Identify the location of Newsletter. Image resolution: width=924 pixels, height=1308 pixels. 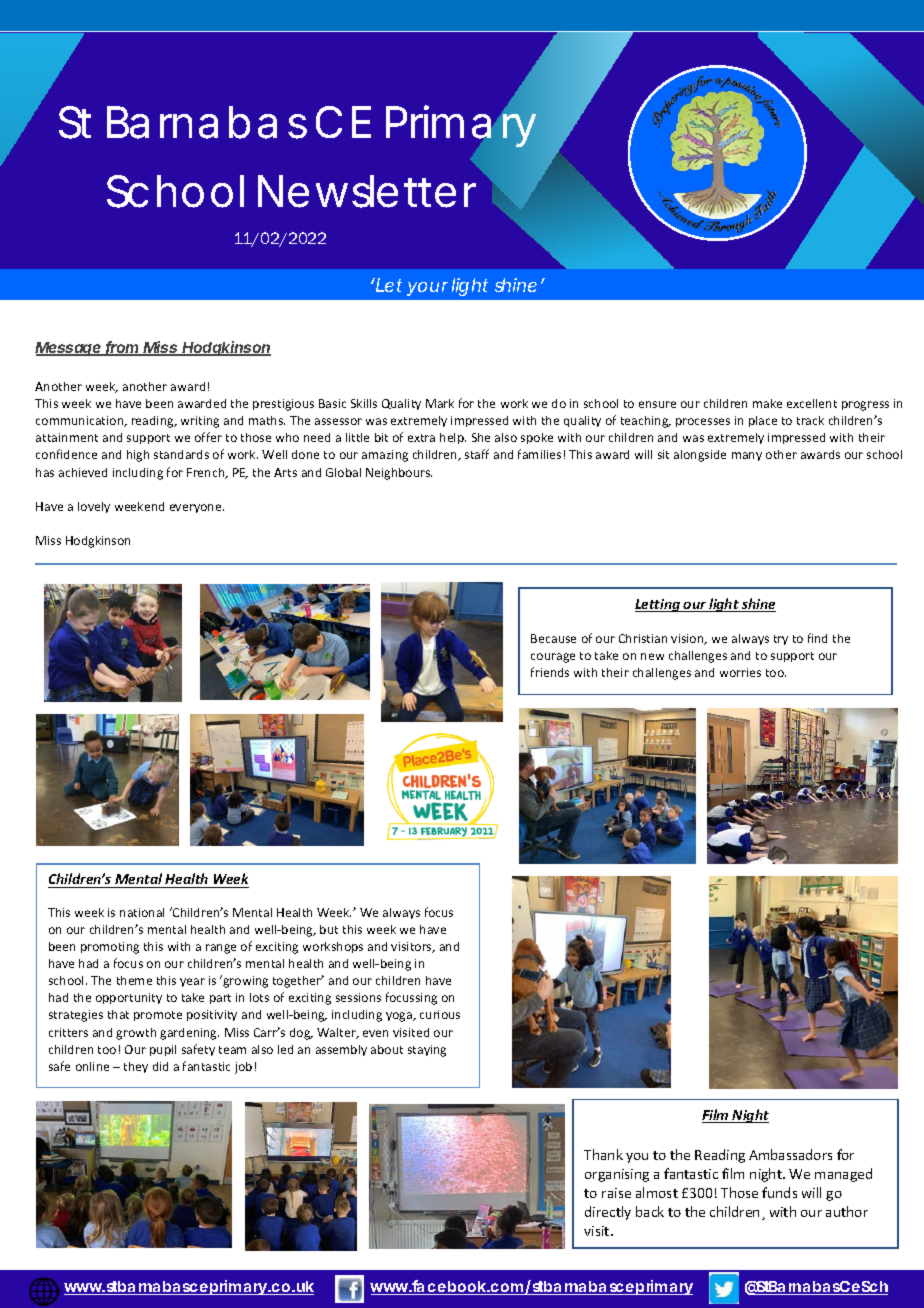
(367, 191).
